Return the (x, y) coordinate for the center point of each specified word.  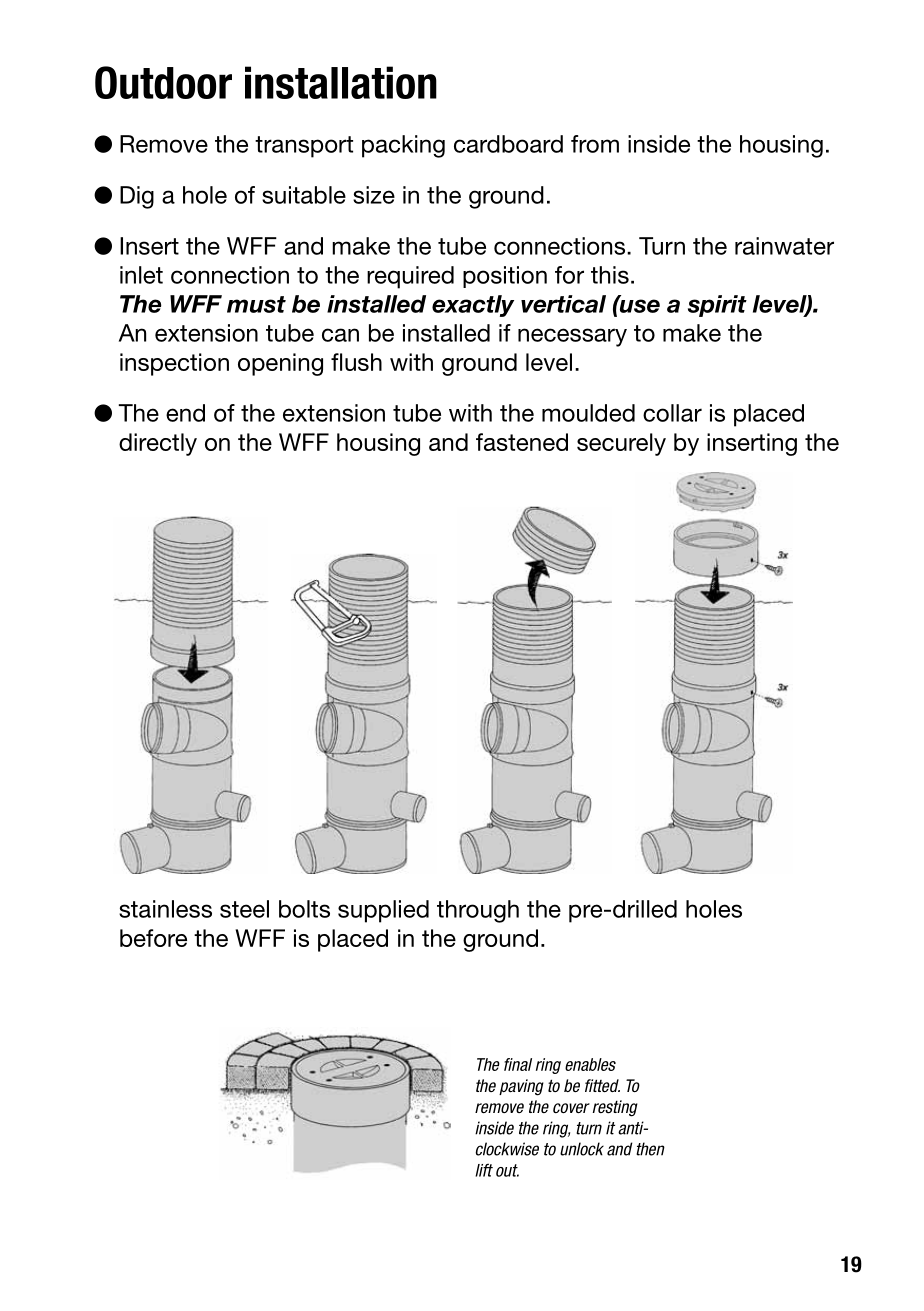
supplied (383, 911)
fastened (522, 442)
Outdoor (163, 82)
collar (672, 413)
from (595, 144)
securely (621, 444)
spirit (717, 306)
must (256, 304)
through (478, 911)
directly (158, 444)
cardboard (508, 144)
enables (590, 1064)
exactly (473, 306)
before (153, 938)
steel (244, 909)
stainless (165, 909)
